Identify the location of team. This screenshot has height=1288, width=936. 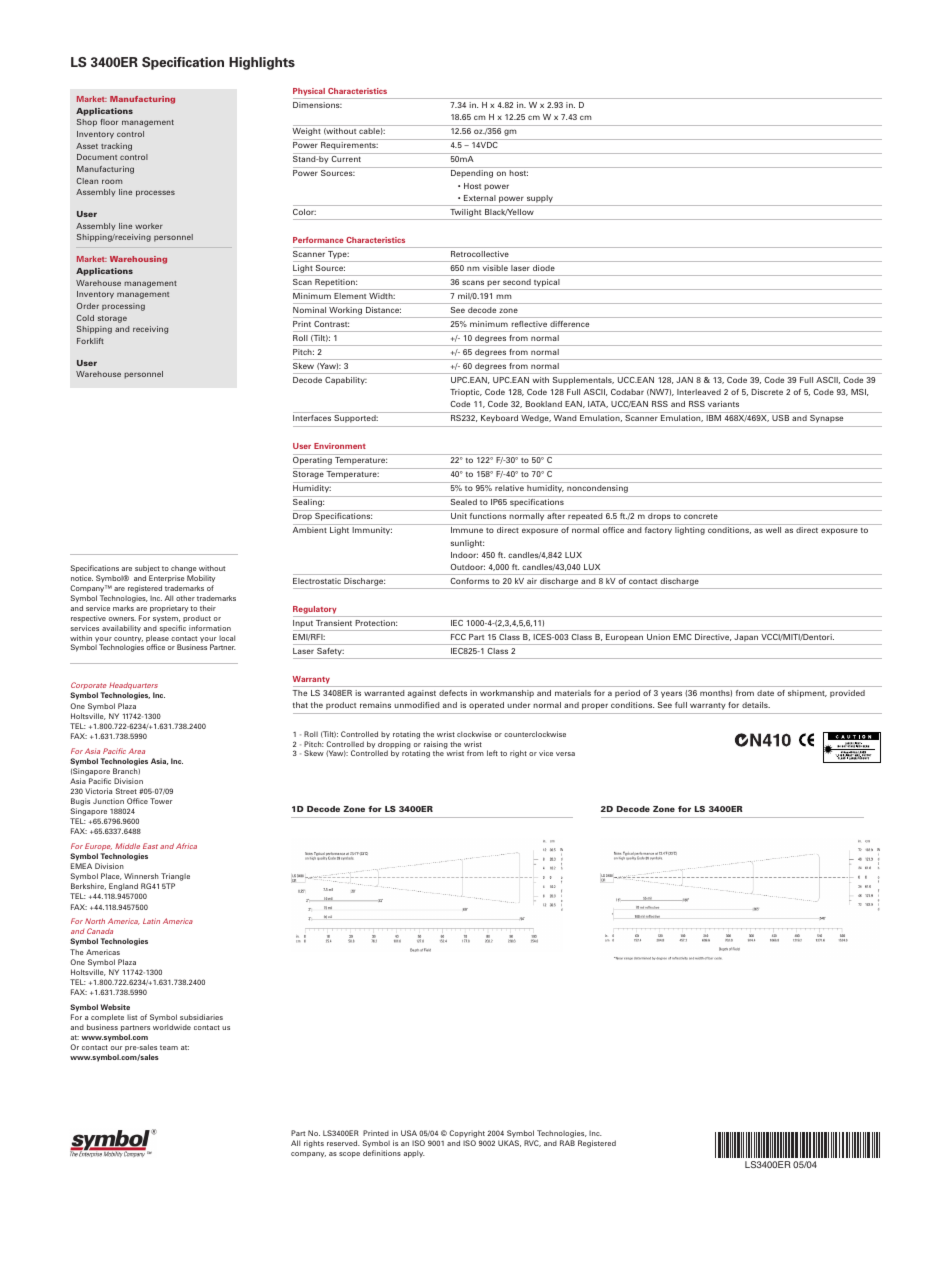
(169, 1047).
